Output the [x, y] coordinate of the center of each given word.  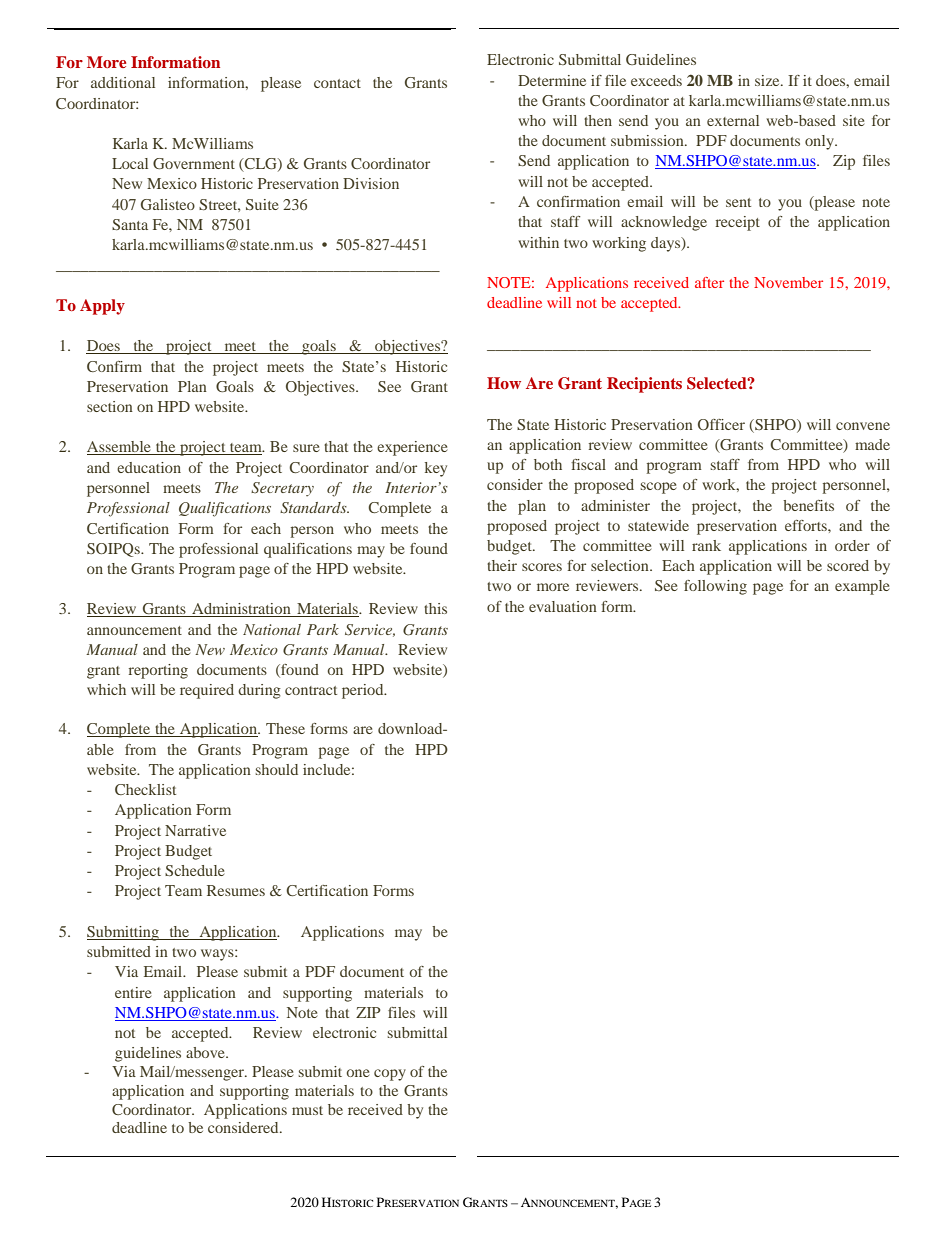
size [768, 80]
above [206, 1052]
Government [194, 163]
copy [390, 1075]
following [715, 587]
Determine [552, 80]
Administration [241, 610]
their [502, 565]
